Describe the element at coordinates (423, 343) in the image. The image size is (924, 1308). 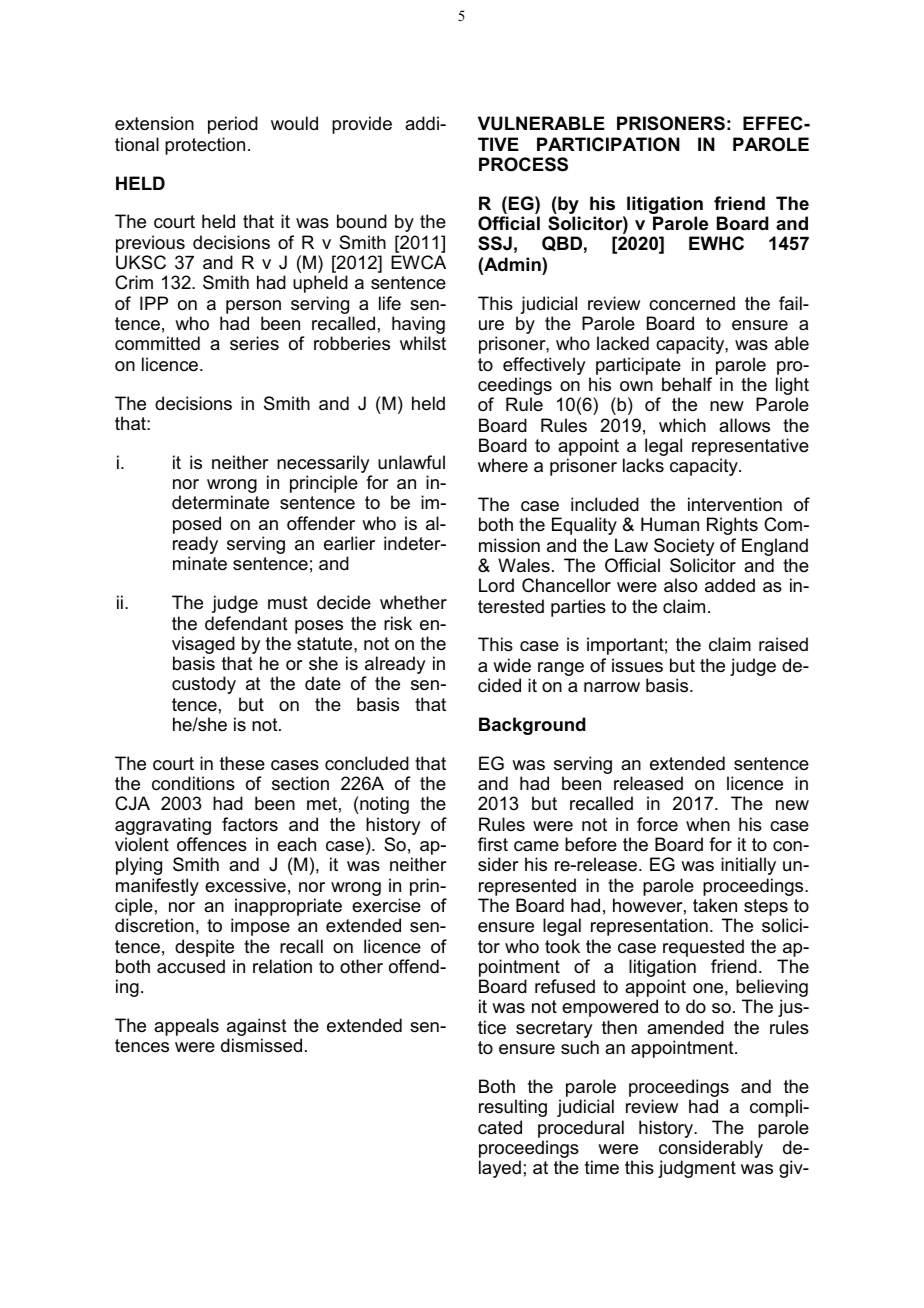
I see `whilst` at that location.
